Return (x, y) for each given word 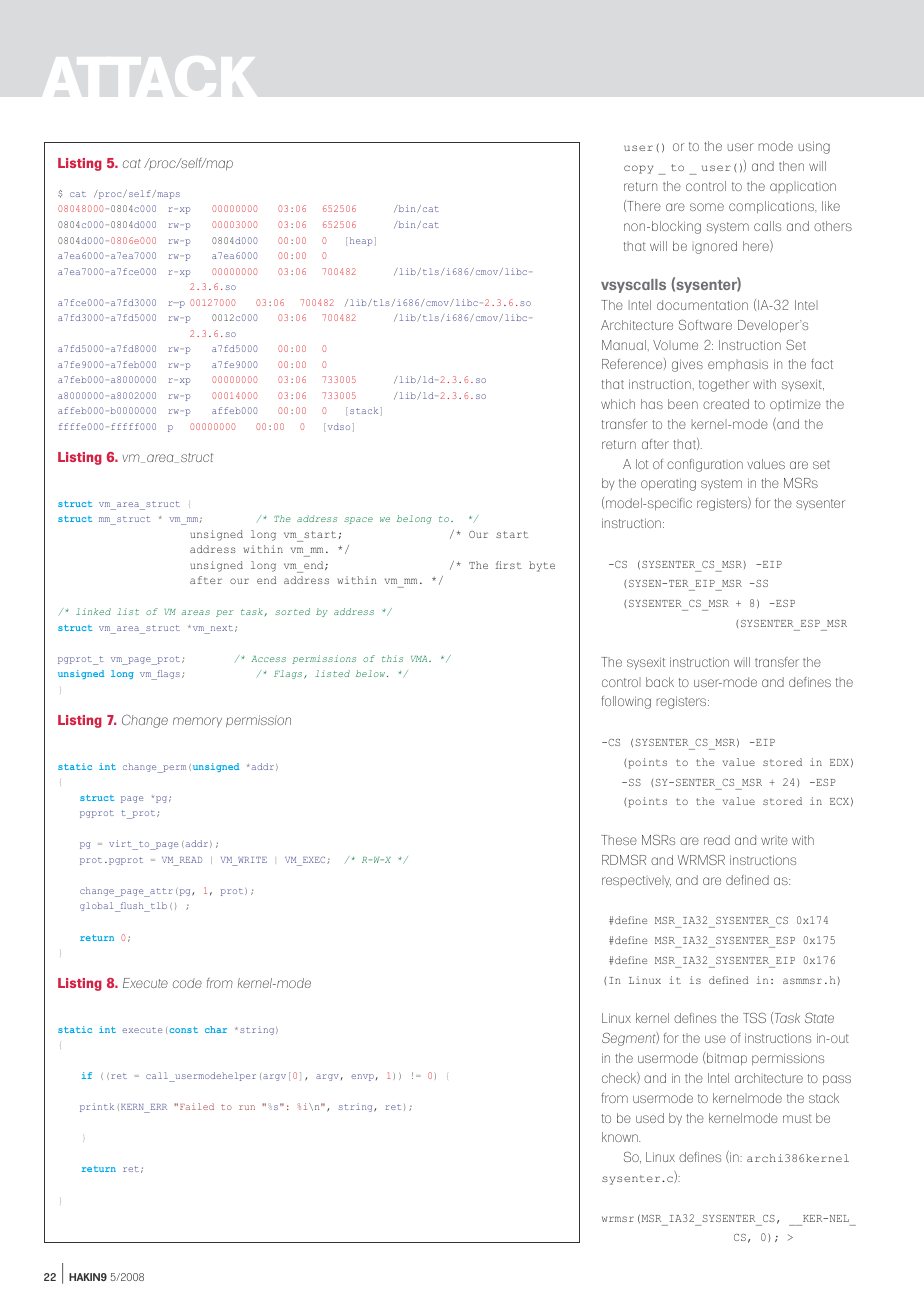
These (619, 840)
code (187, 983)
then (791, 166)
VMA (420, 659)
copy (638, 169)
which (618, 404)
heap (359, 241)
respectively (636, 881)
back (660, 682)
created (726, 404)
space (358, 520)
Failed (197, 1106)
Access (268, 659)
